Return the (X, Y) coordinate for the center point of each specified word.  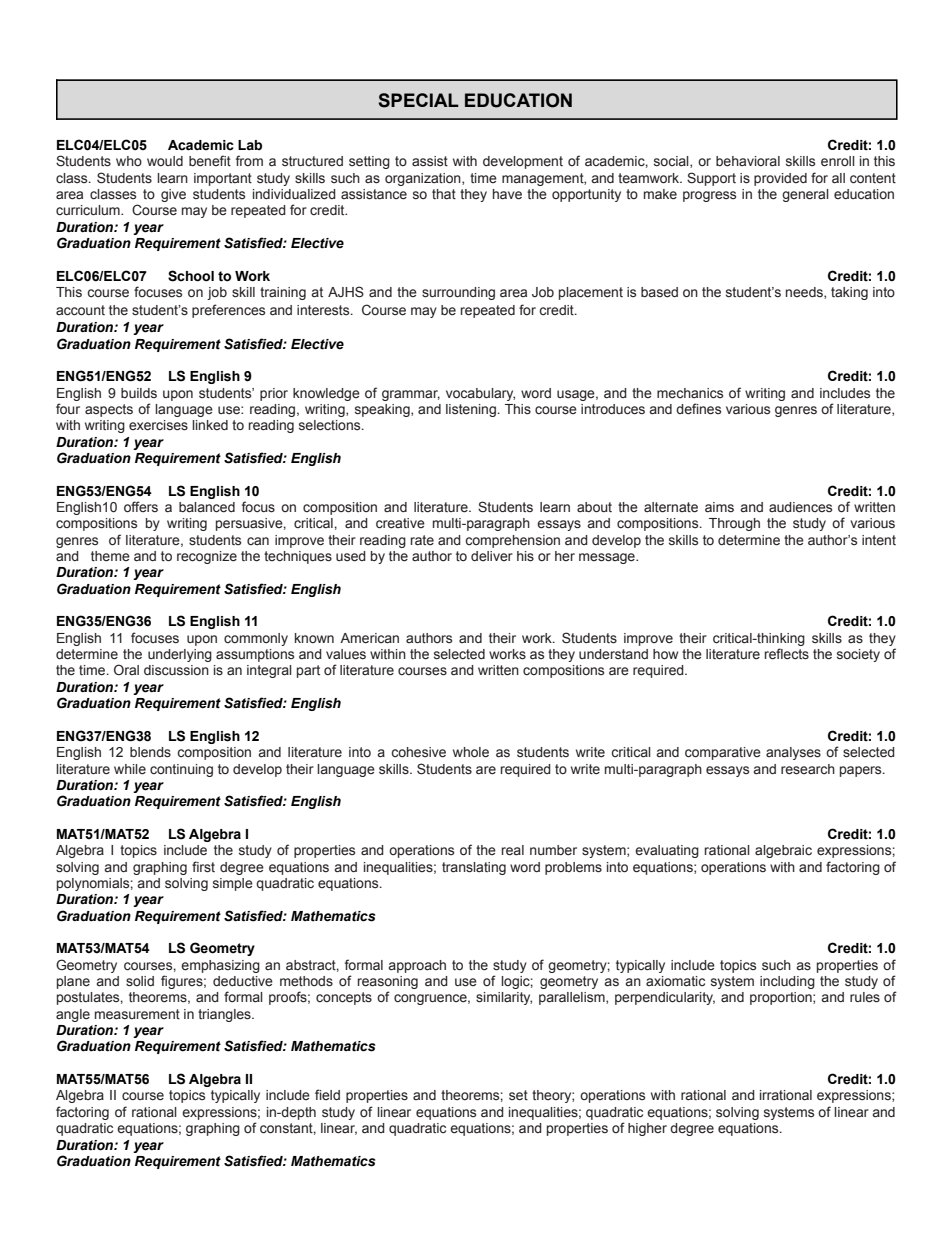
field (327, 1094)
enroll (838, 161)
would (165, 161)
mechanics (690, 393)
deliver (492, 556)
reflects (787, 654)
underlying (180, 655)
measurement (137, 1014)
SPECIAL (418, 100)
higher (647, 1129)
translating (474, 868)
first (203, 867)
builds (139, 393)
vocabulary (480, 394)
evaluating (667, 851)
